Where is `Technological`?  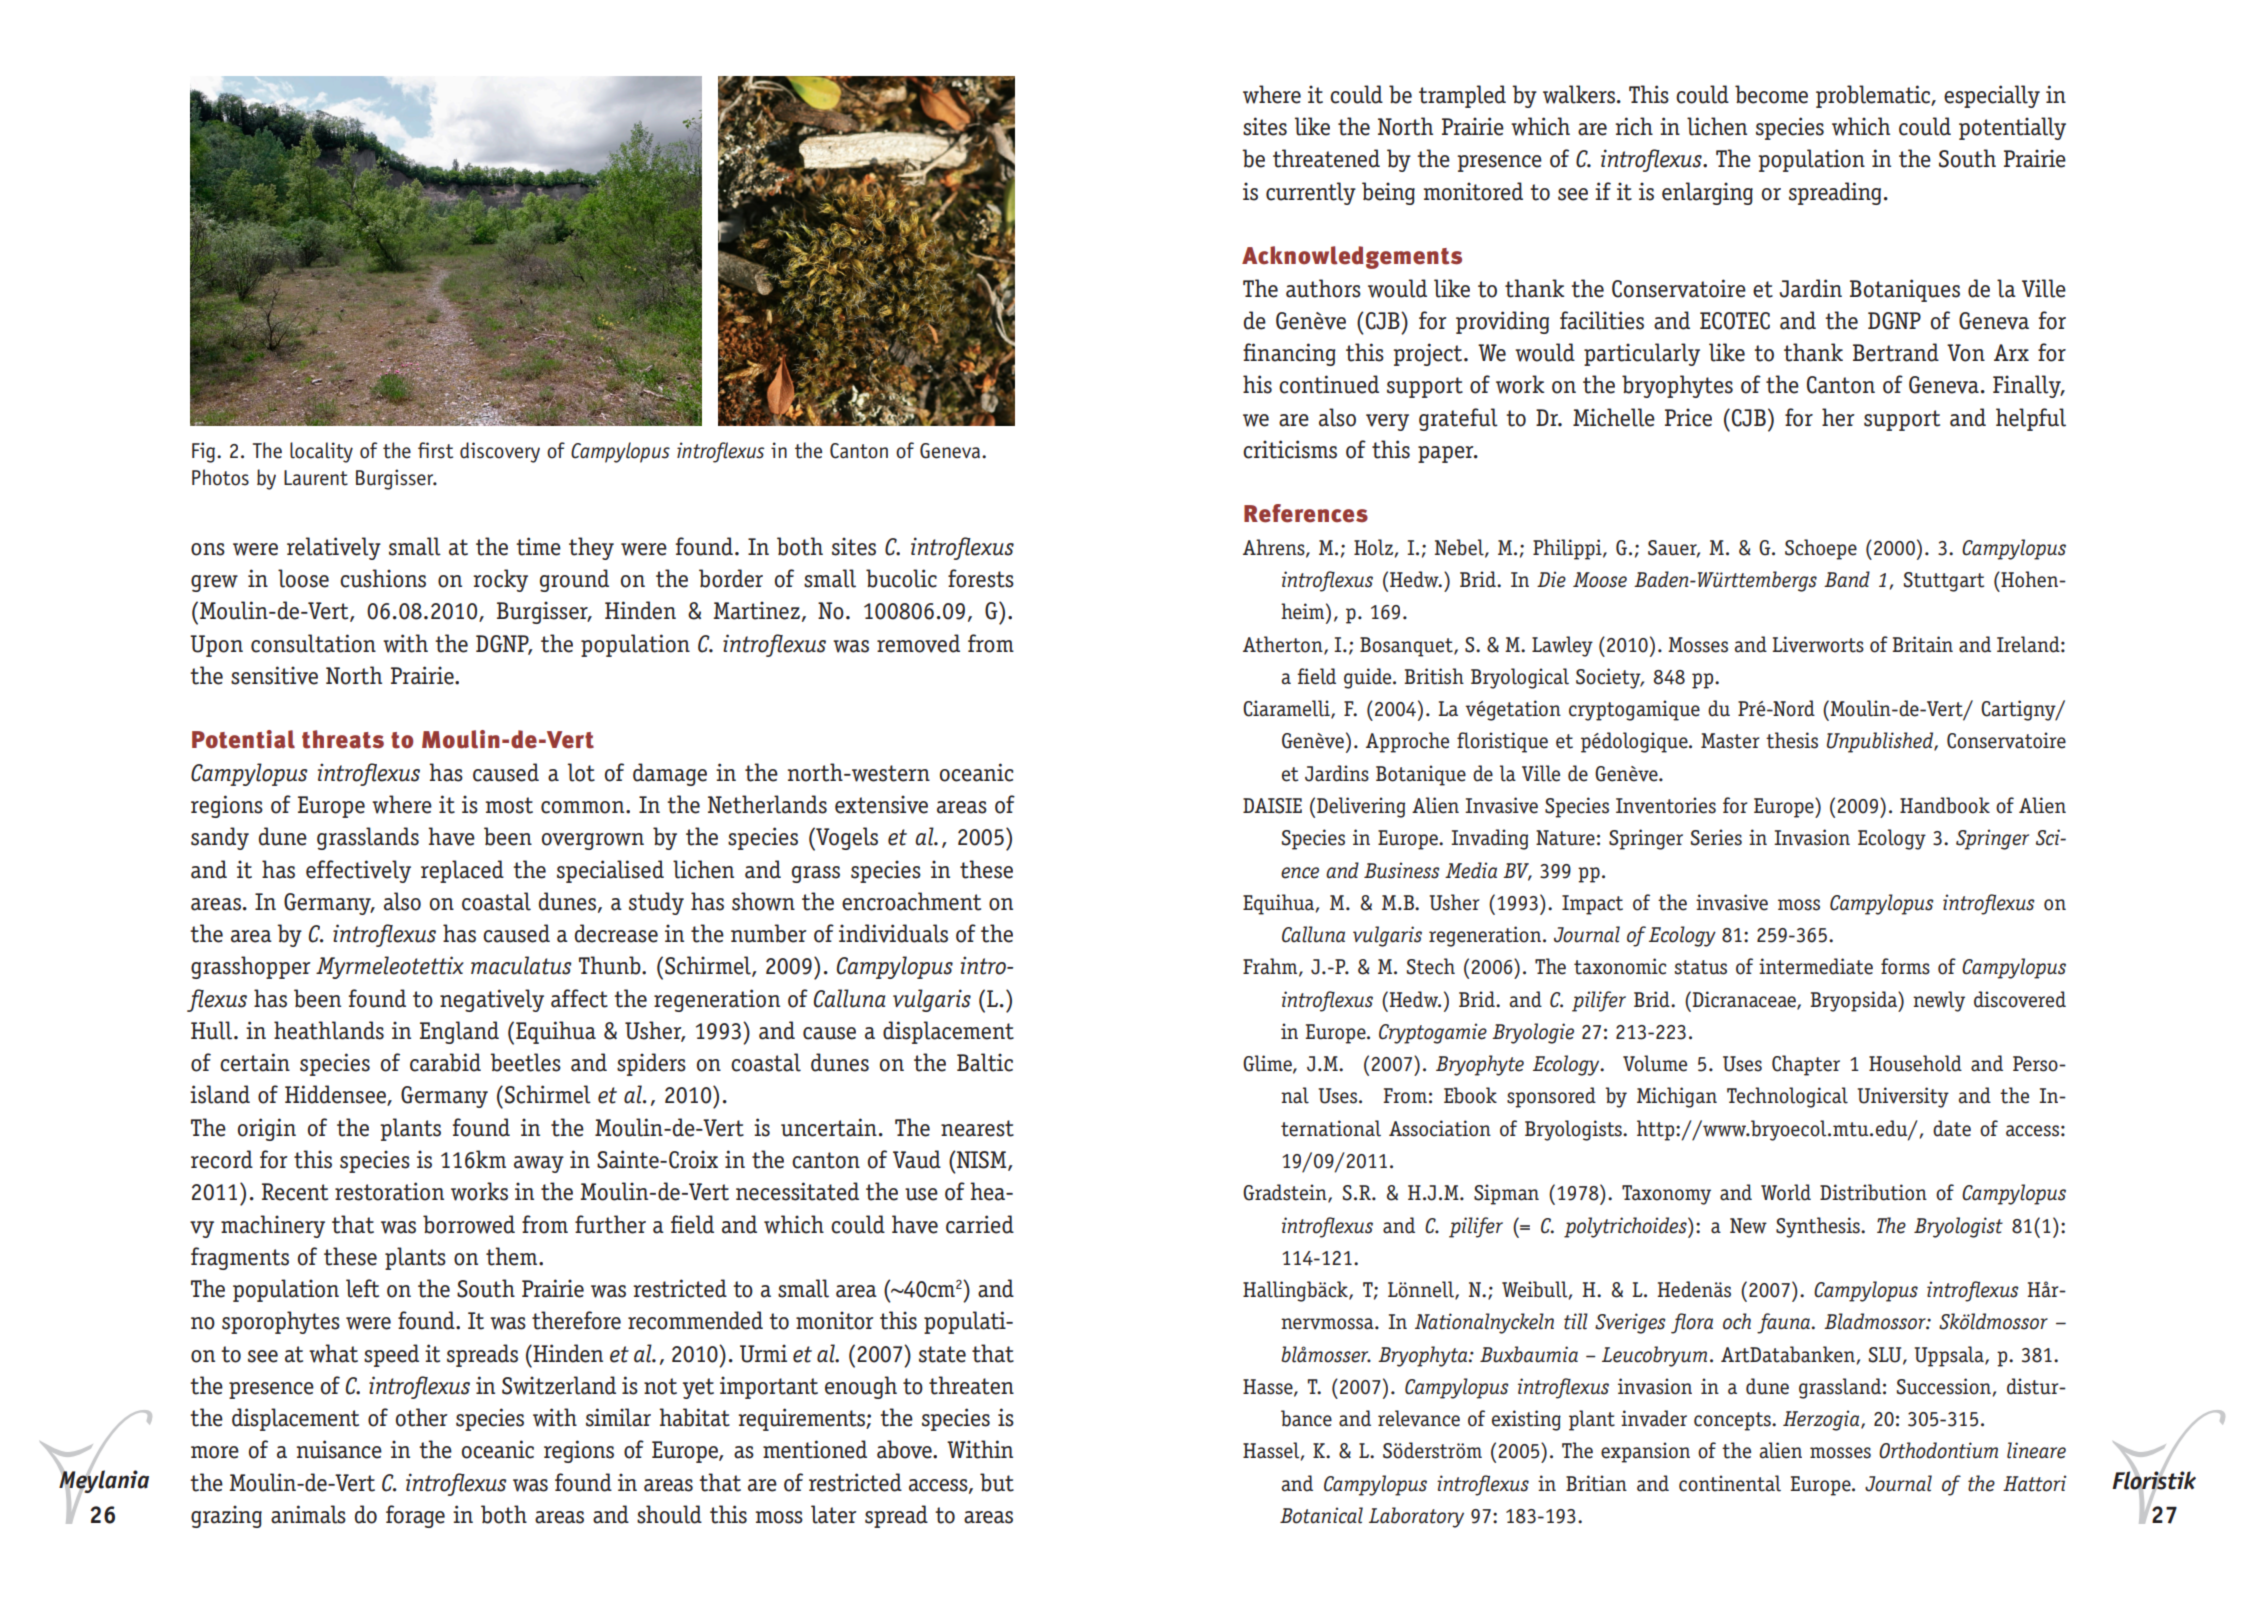
Technological is located at coordinates (1787, 1097).
